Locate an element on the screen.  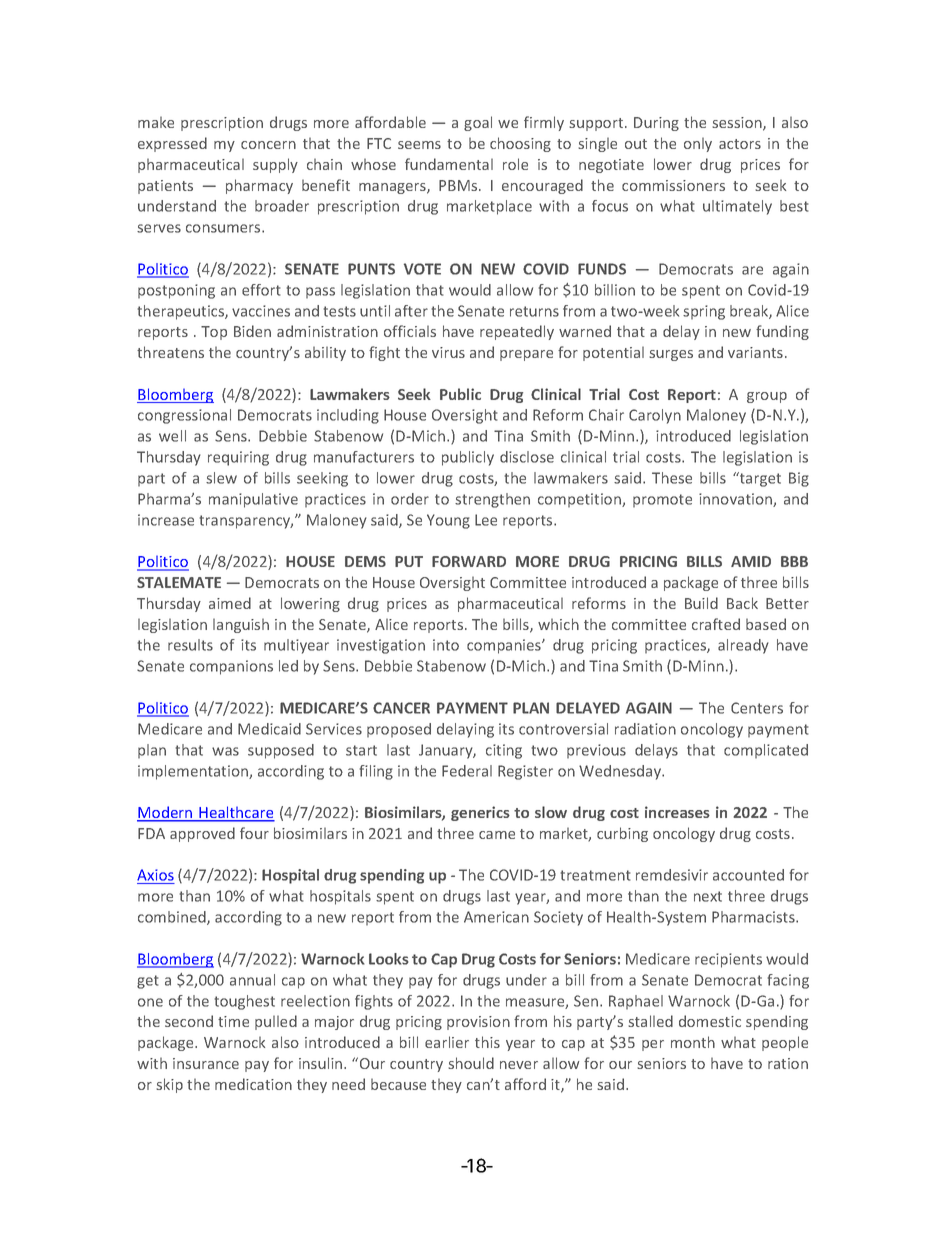
insurance is located at coordinates (206, 1063).
